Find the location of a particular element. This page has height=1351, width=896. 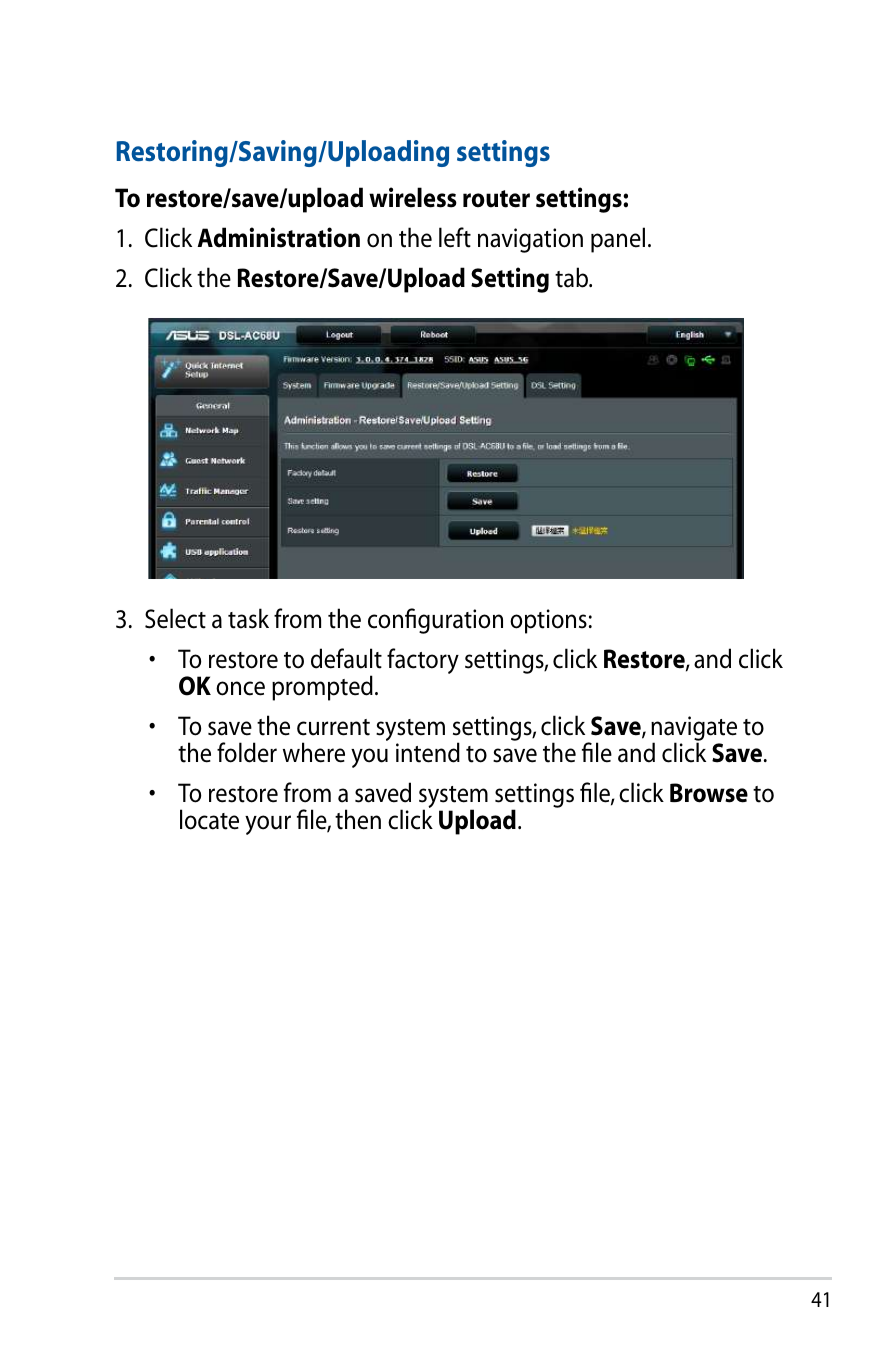

configuration is located at coordinates (435, 621).
